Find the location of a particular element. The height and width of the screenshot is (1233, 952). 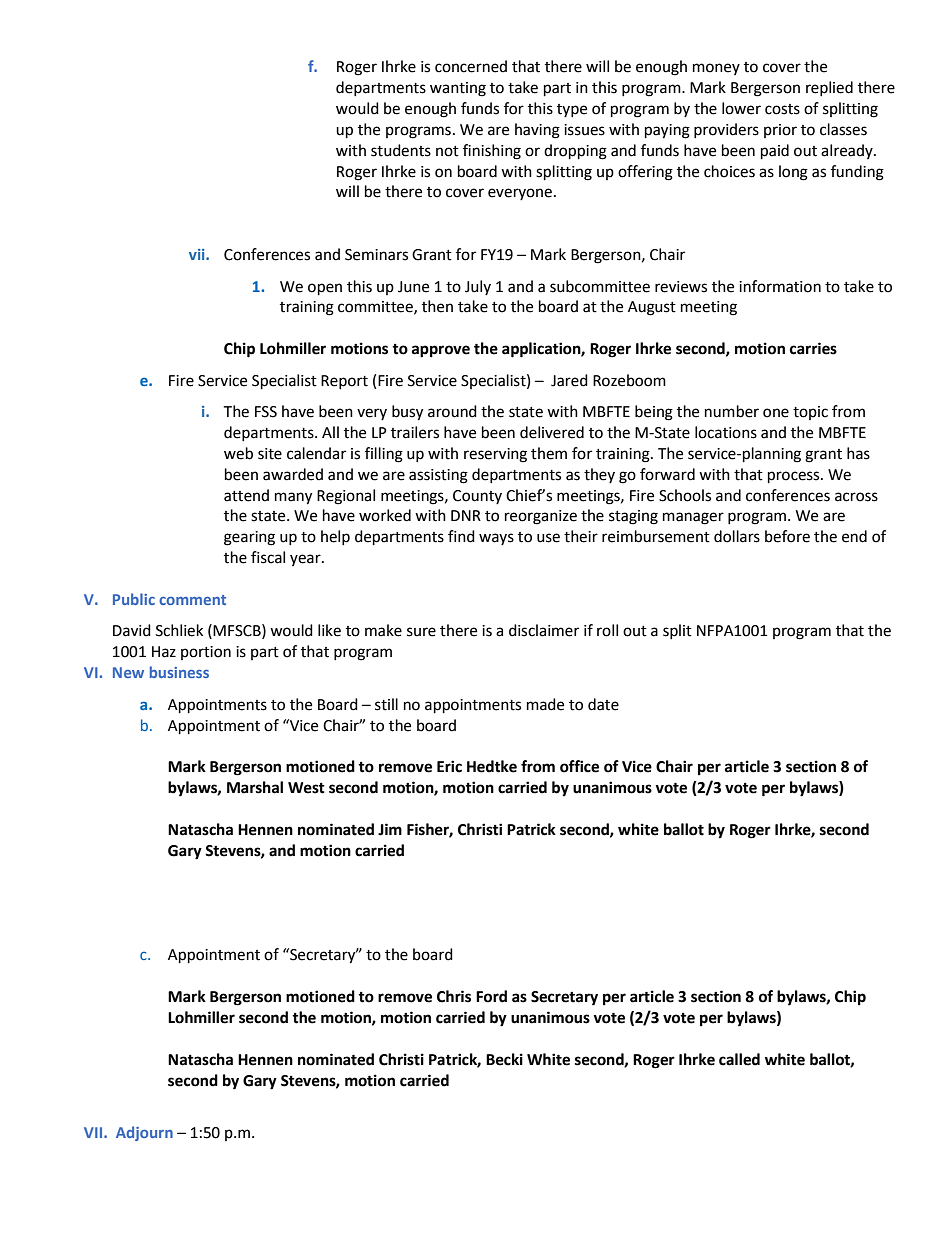

Eric is located at coordinates (449, 766).
